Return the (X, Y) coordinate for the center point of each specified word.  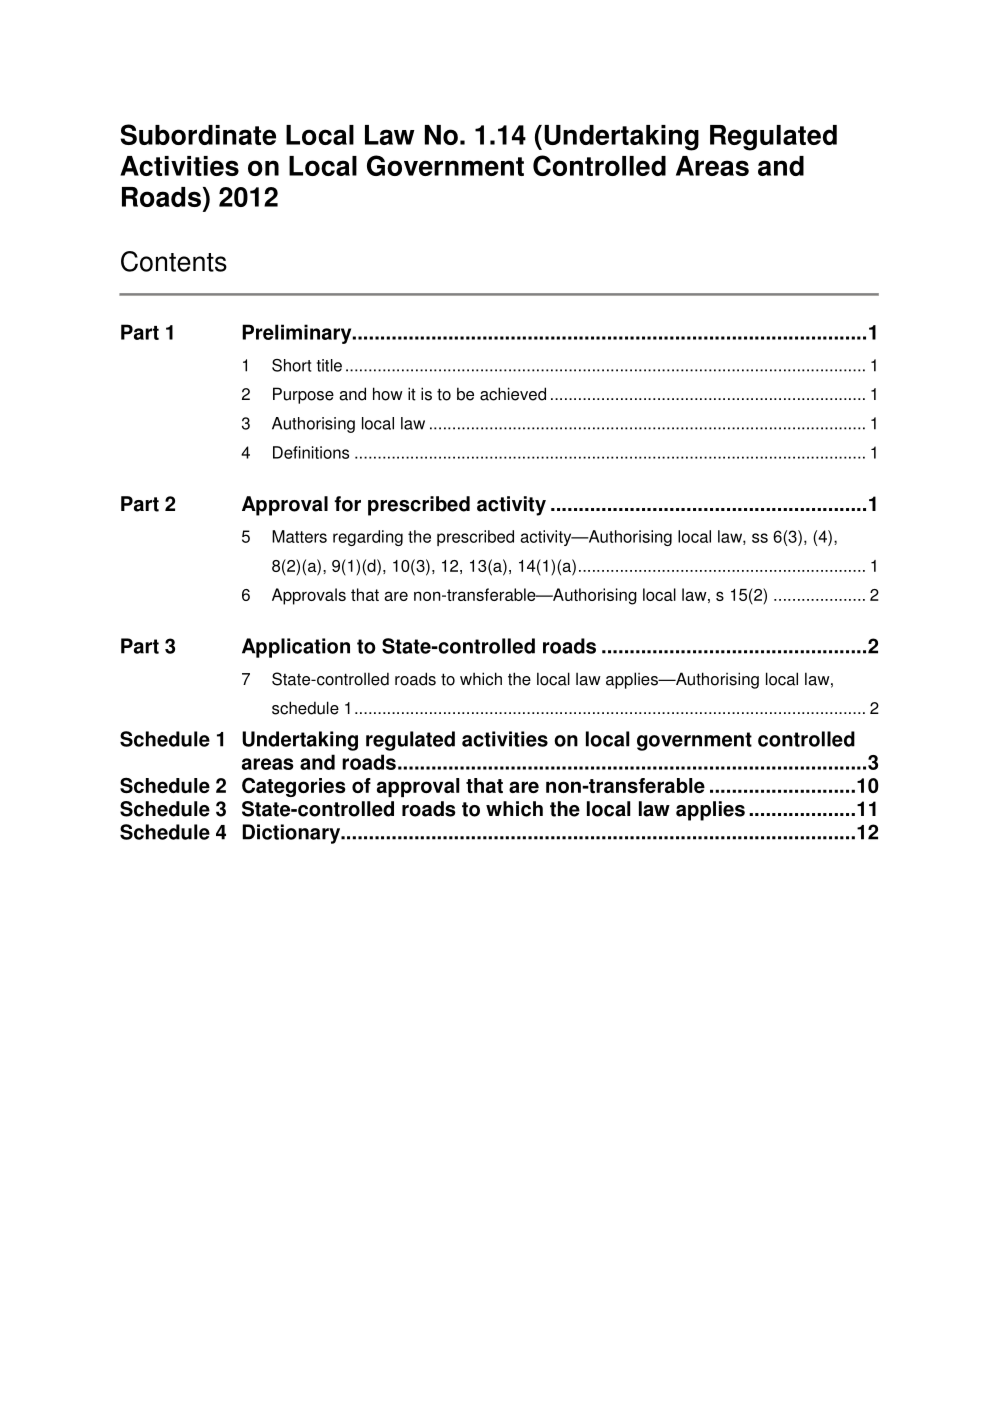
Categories (294, 787)
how (388, 394)
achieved (513, 394)
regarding (368, 538)
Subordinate (198, 134)
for (347, 504)
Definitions (311, 452)
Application (296, 648)
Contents (174, 261)
